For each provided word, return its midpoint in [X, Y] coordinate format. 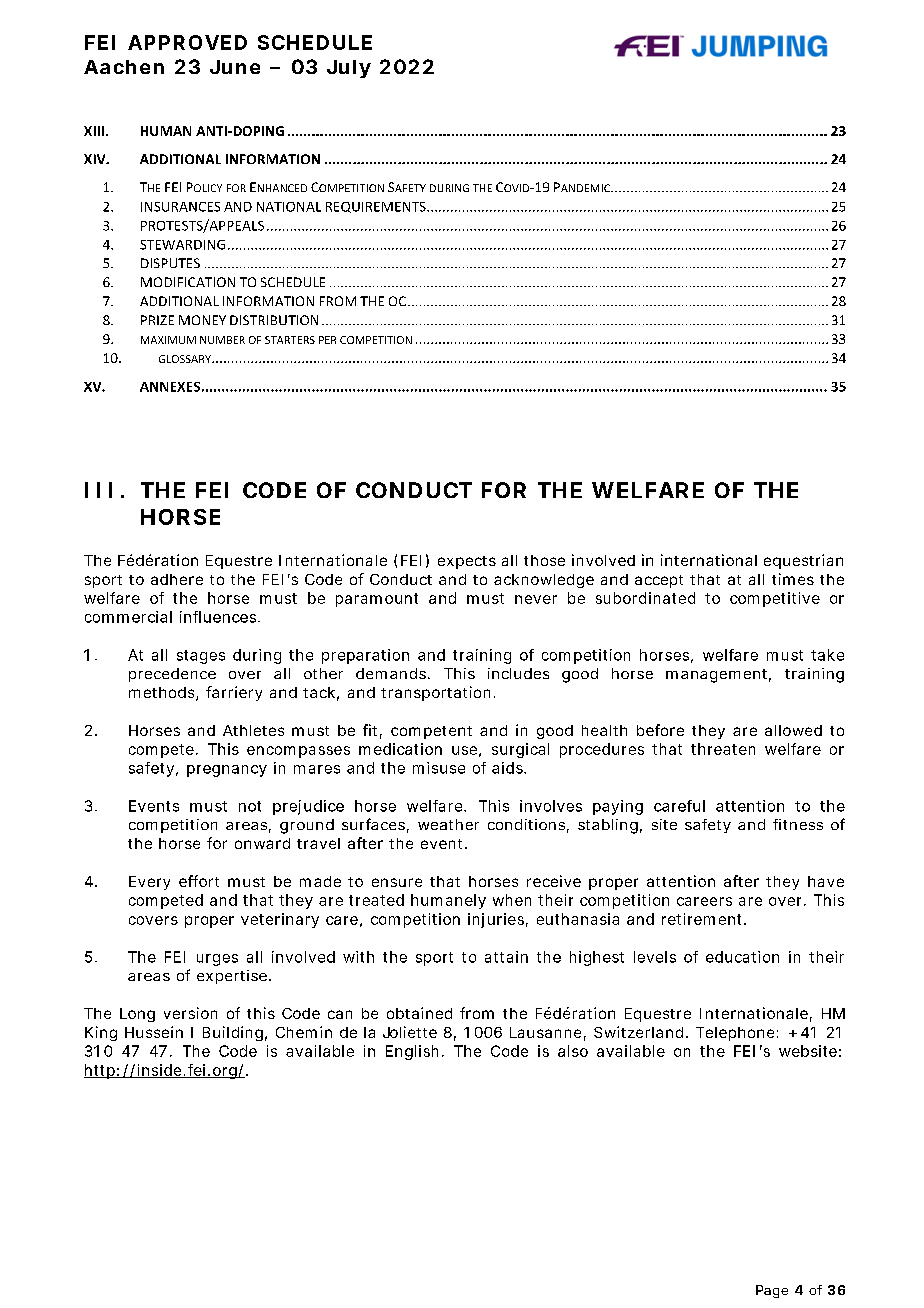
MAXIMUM [168, 340]
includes [518, 673]
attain [506, 957]
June [235, 67]
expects [467, 562]
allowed [793, 730]
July [349, 69]
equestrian [803, 561]
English [412, 1052]
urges [217, 960]
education [742, 957]
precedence [172, 675]
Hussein [154, 1032]
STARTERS [290, 340]
